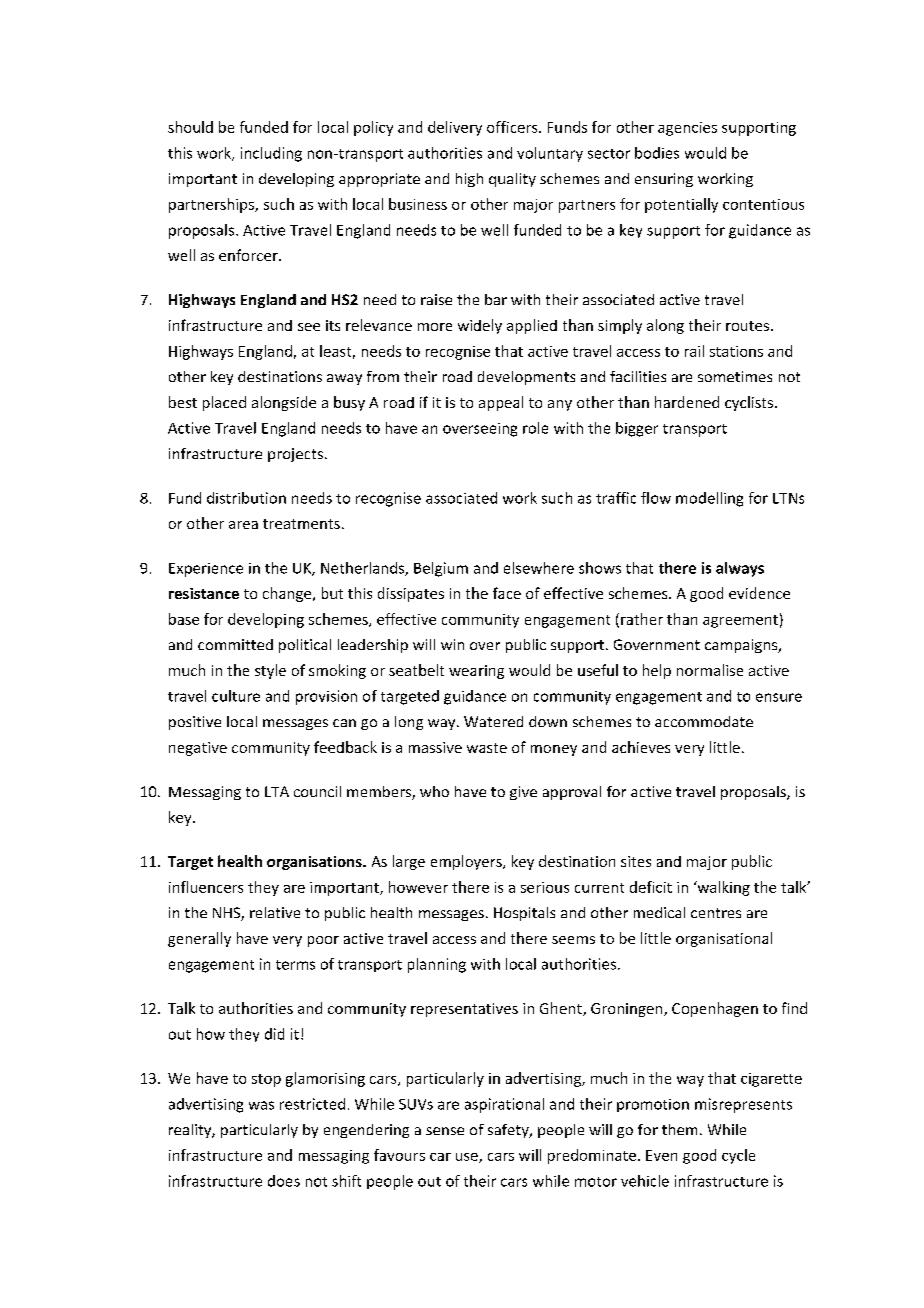 This image has width=924, height=1308. Describe the element at coordinates (512, 180) in the image. I see `quality` at that location.
